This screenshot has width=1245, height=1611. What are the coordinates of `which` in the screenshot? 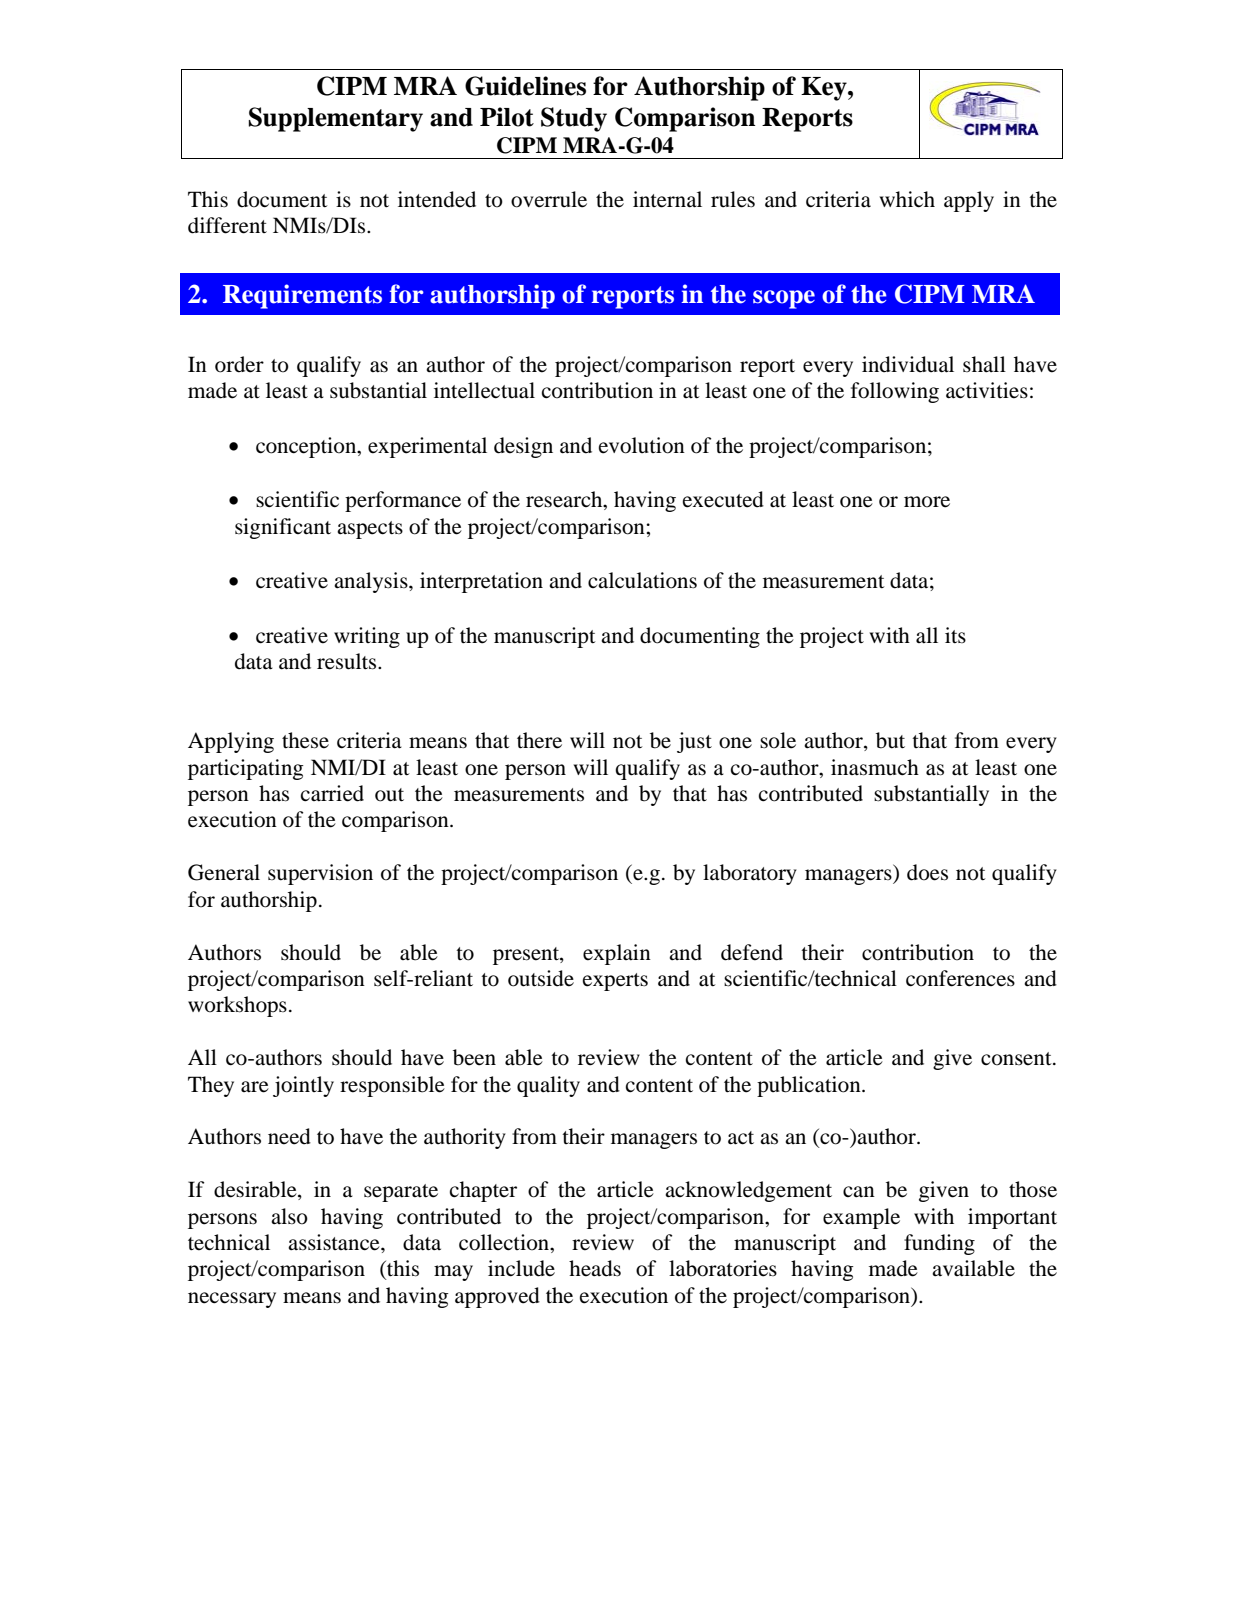 It's located at (907, 199).
